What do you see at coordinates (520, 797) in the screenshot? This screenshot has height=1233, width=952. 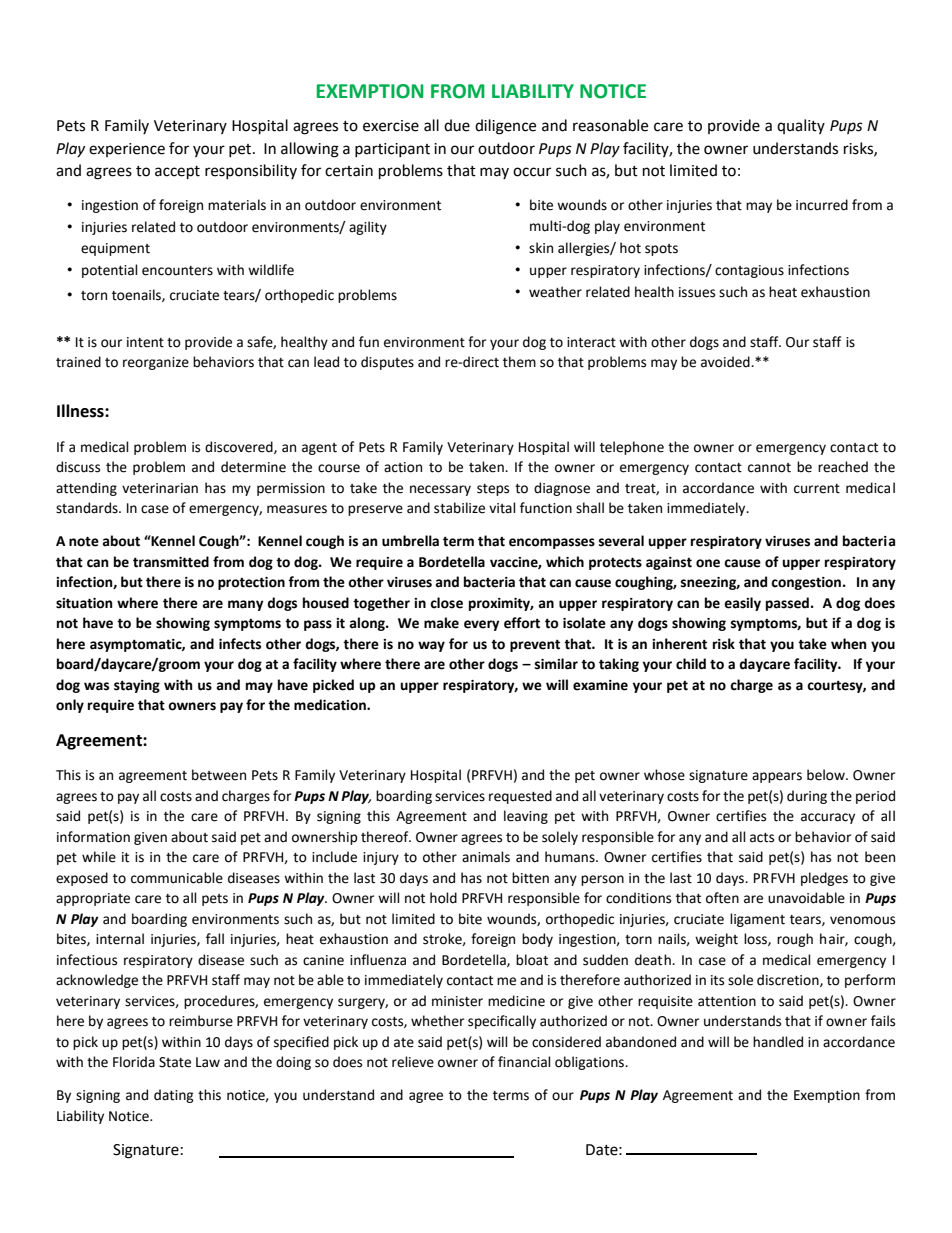 I see `requested` at bounding box center [520, 797].
